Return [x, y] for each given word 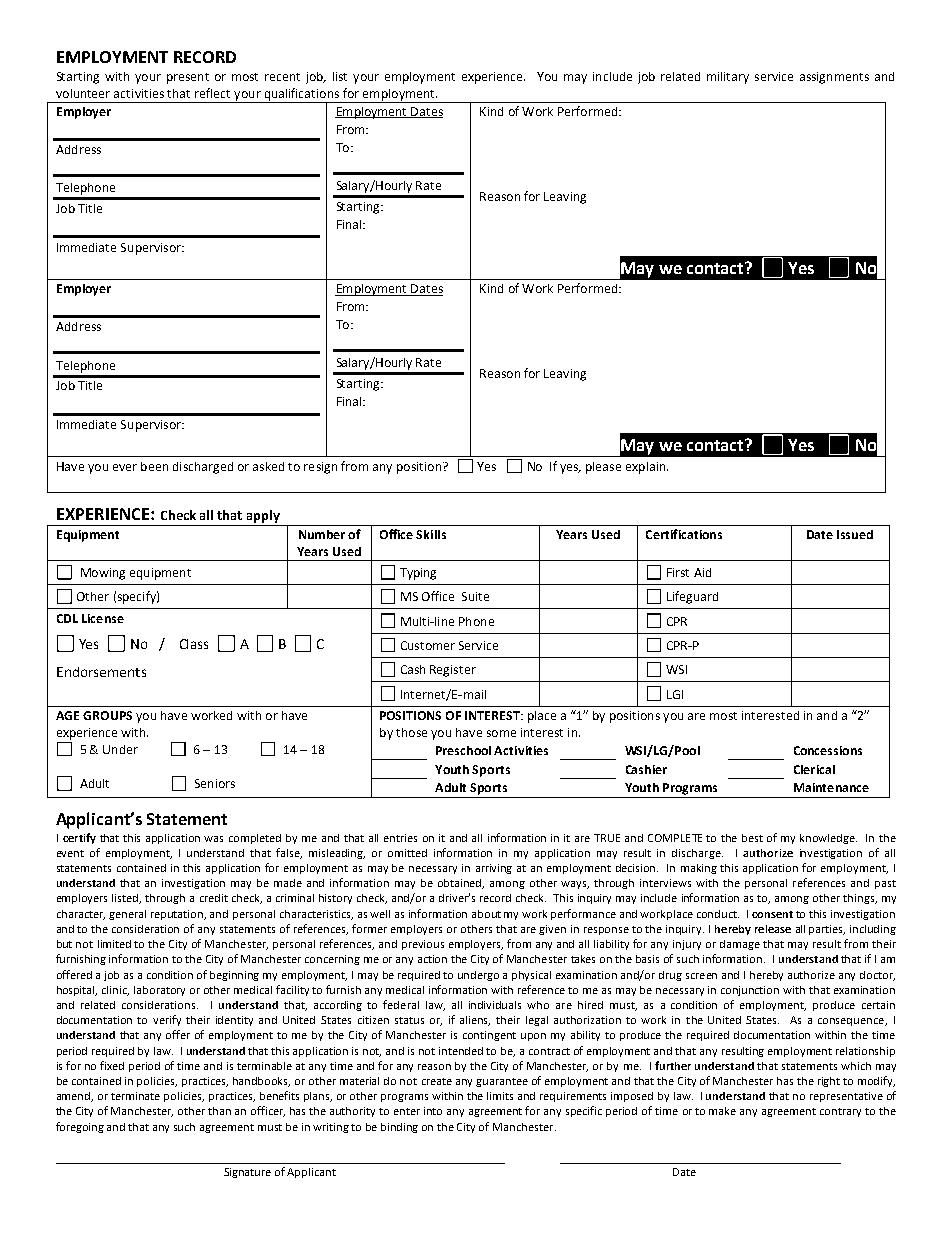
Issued [855, 534]
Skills [431, 534]
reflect [212, 93]
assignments [834, 78]
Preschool [463, 750]
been [154, 466]
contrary [840, 1112]
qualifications [302, 95]
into [433, 1111]
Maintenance [831, 787]
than [219, 1111]
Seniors [215, 783]
